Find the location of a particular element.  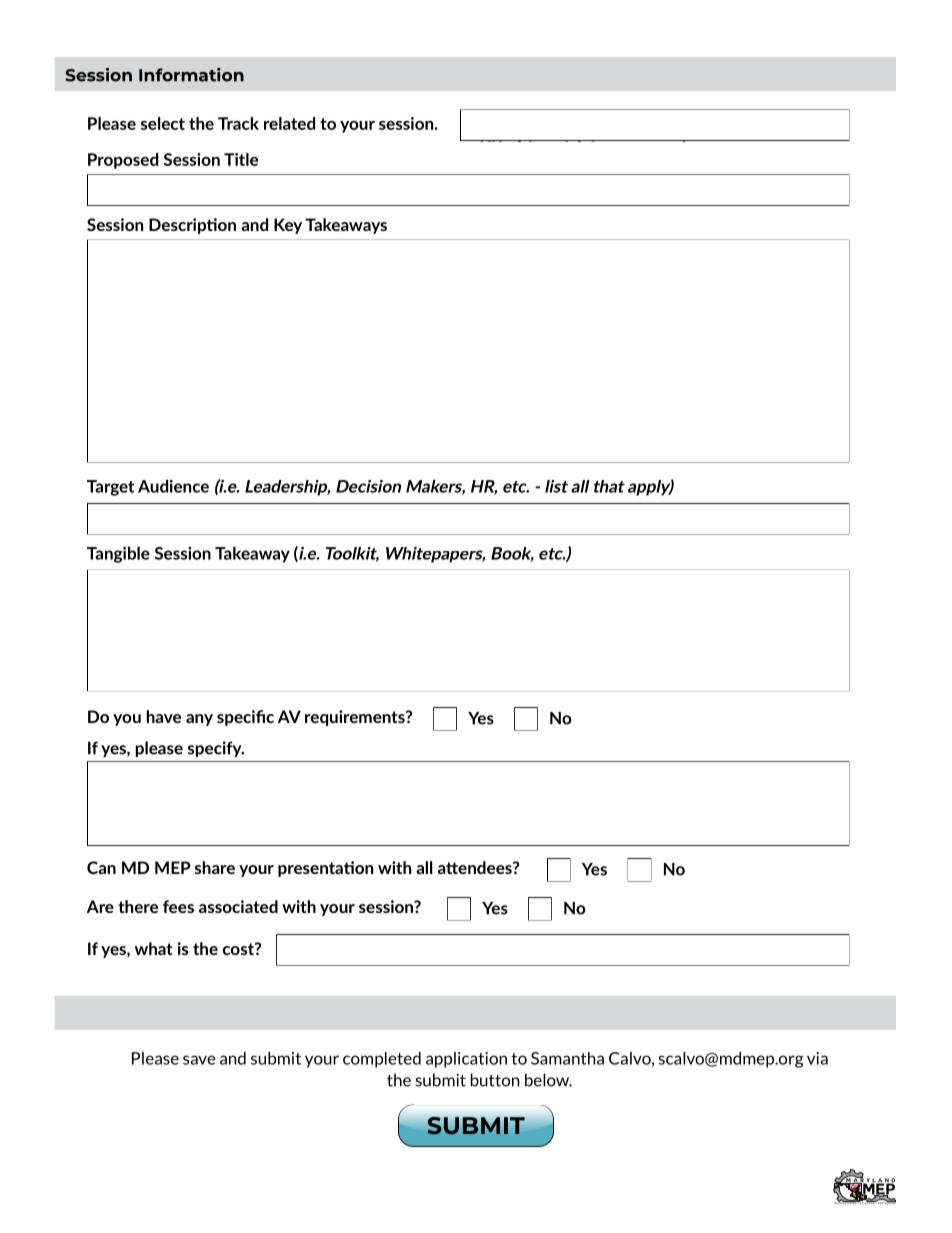

Tangible is located at coordinates (118, 554).
